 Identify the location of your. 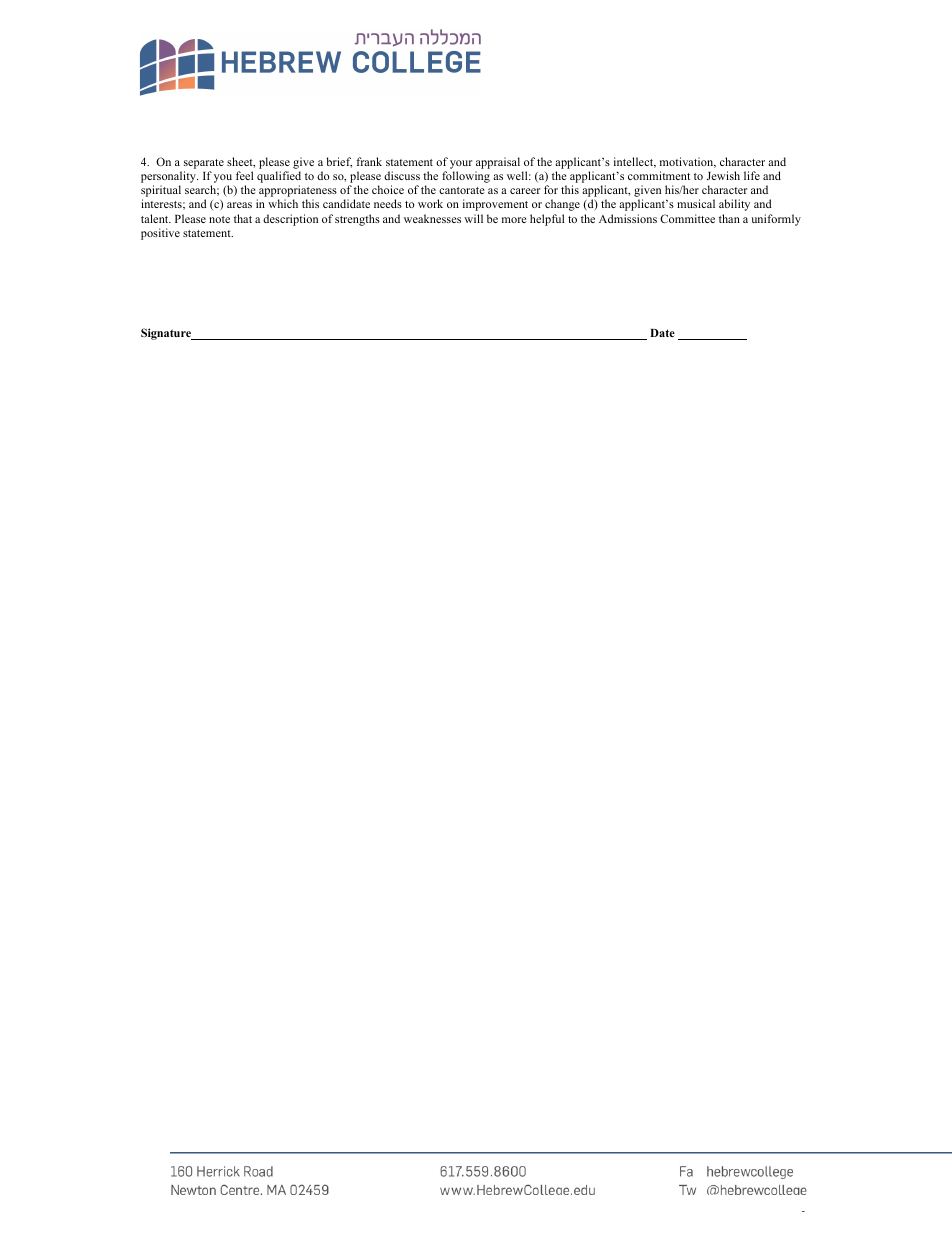
(461, 164).
